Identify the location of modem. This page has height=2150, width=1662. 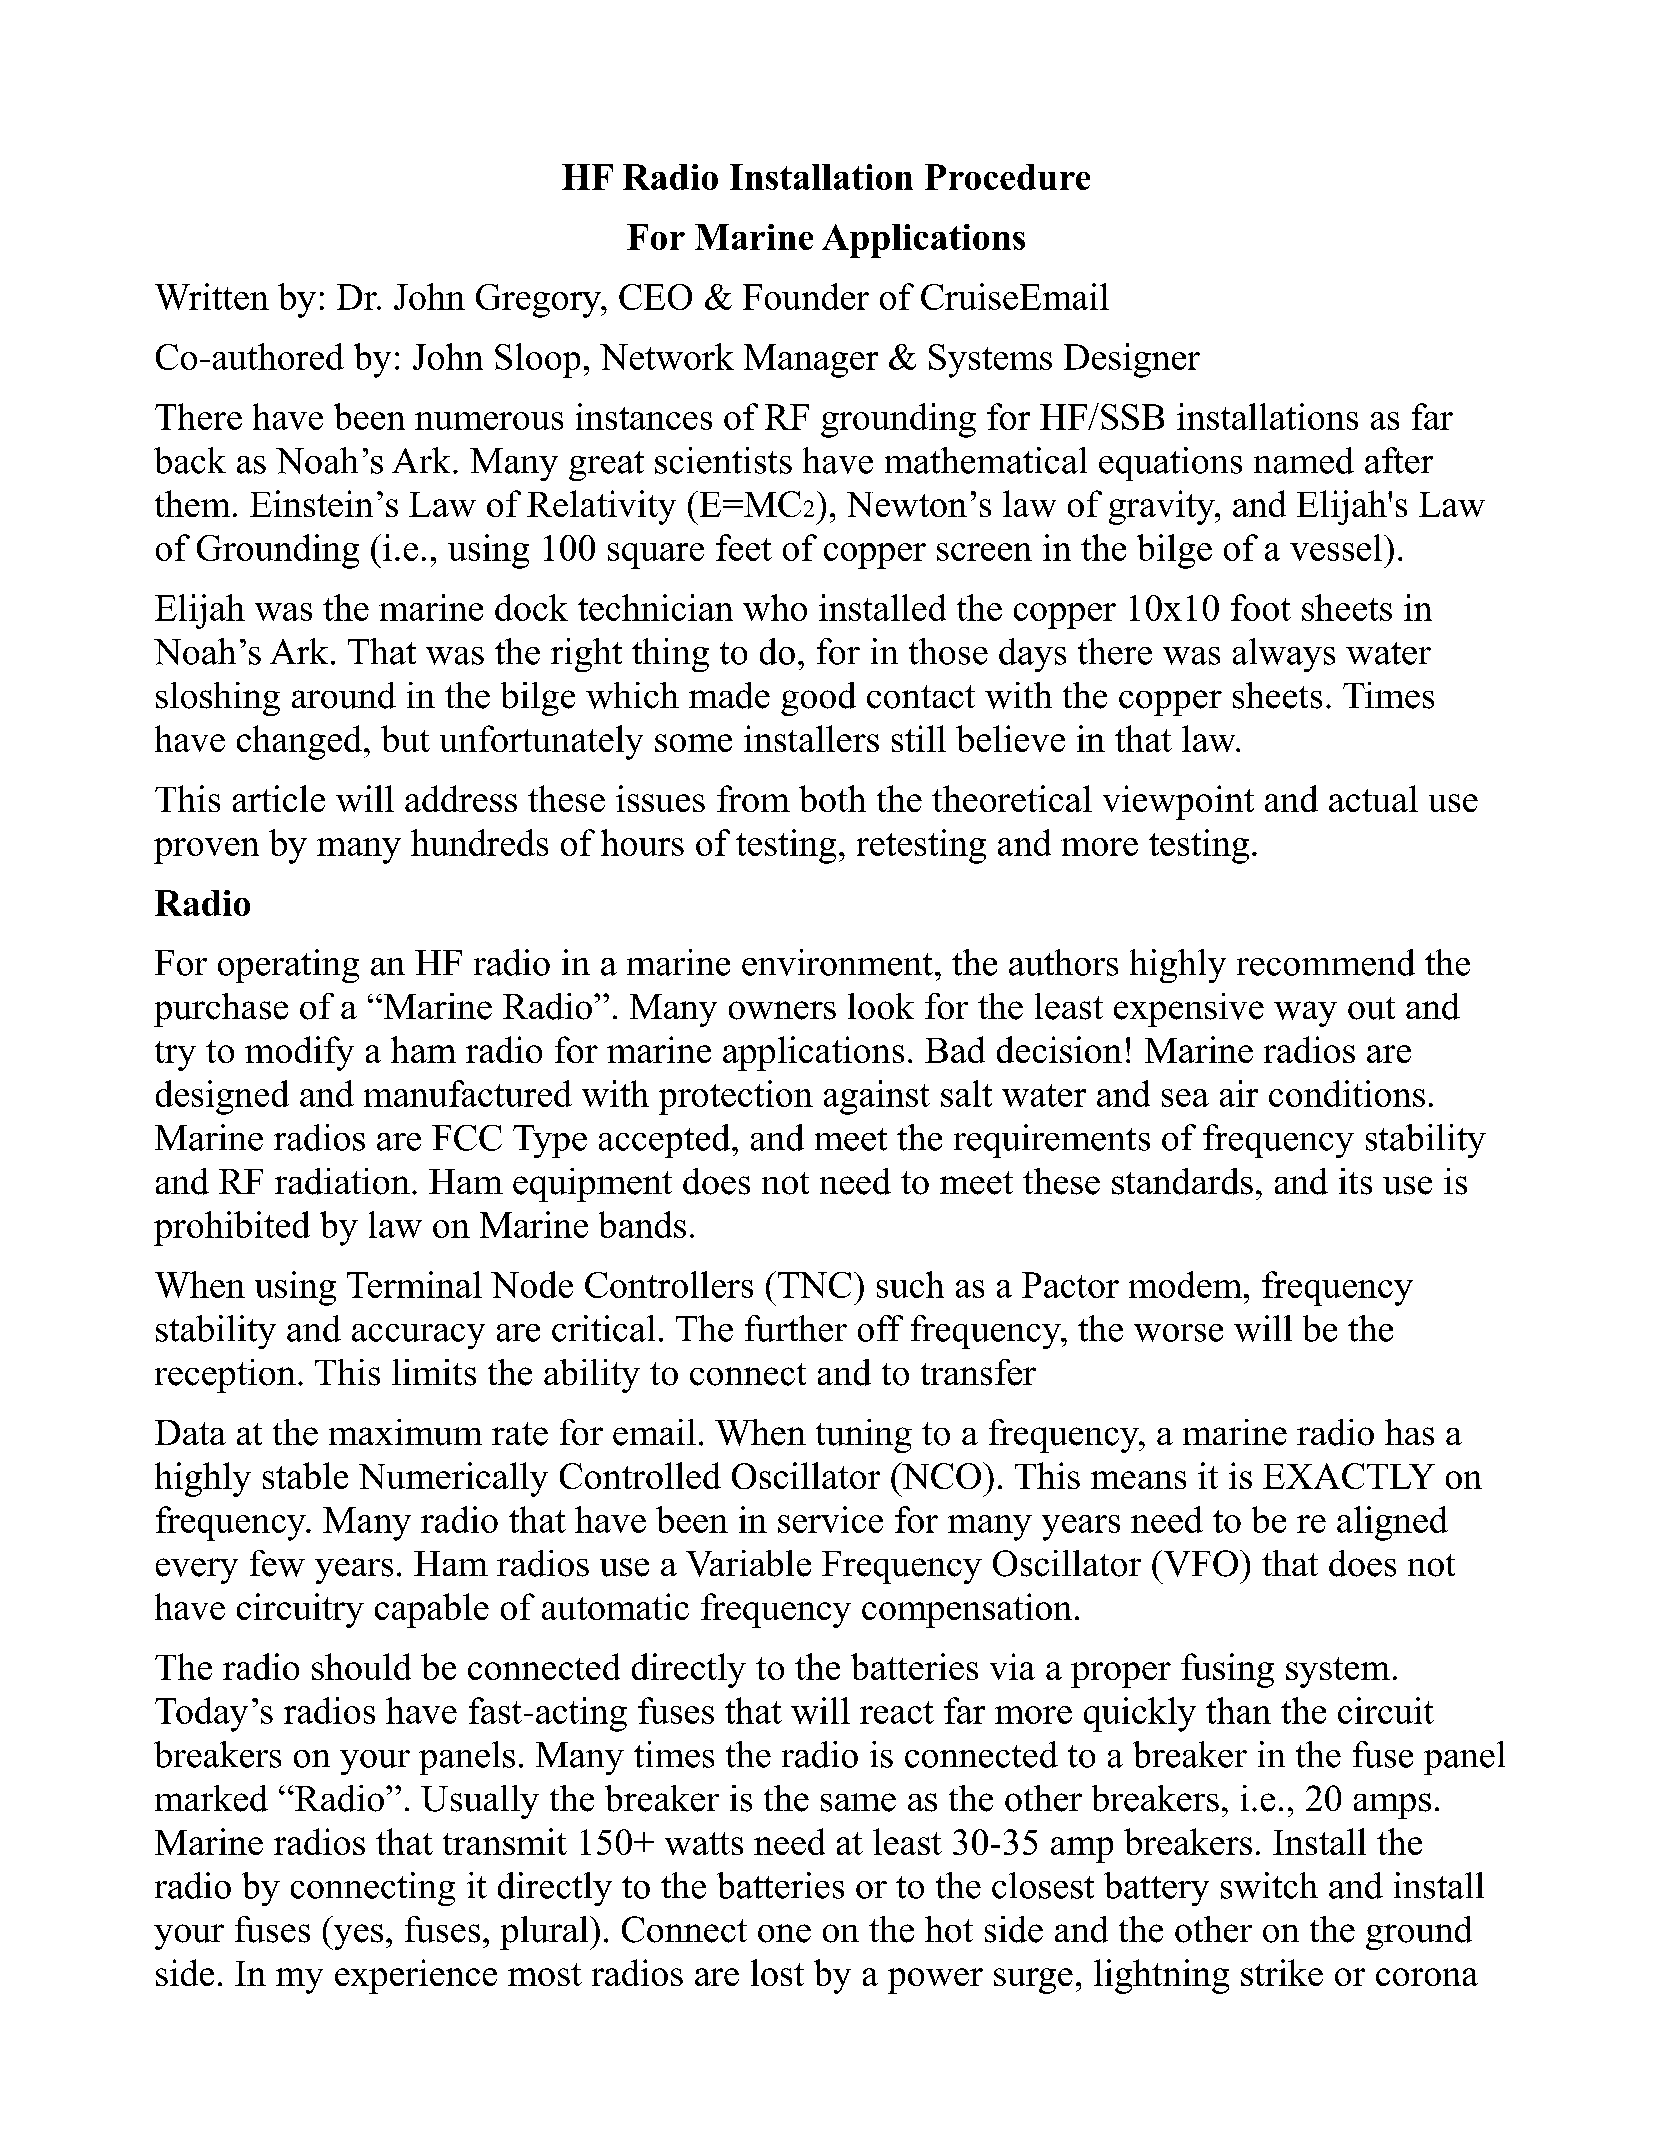
(1187, 1284).
